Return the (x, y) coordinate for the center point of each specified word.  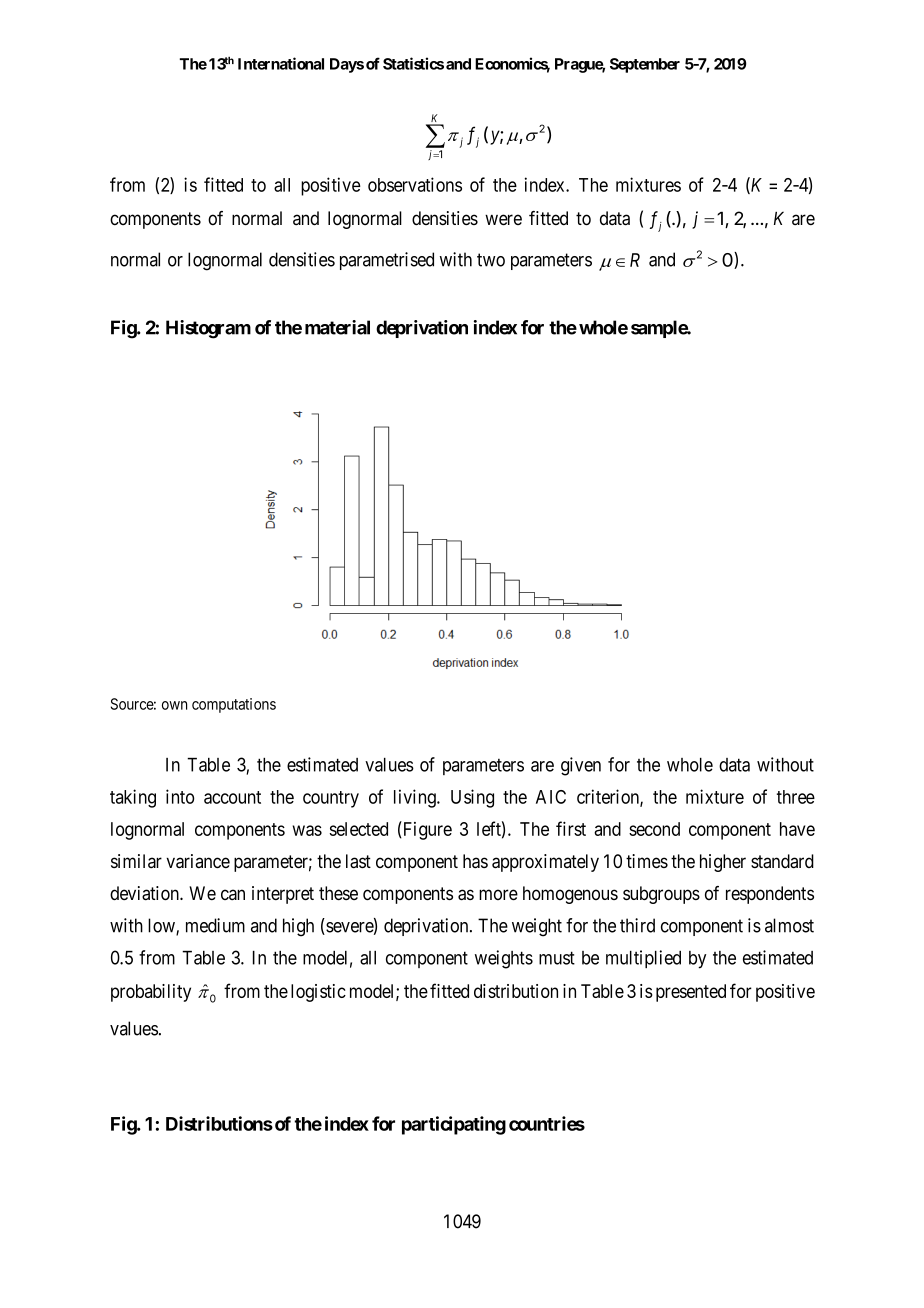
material (337, 327)
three (796, 797)
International (281, 63)
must (557, 958)
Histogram (208, 329)
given (581, 766)
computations (234, 705)
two (491, 260)
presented (691, 993)
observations (415, 184)
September (645, 65)
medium (215, 925)
